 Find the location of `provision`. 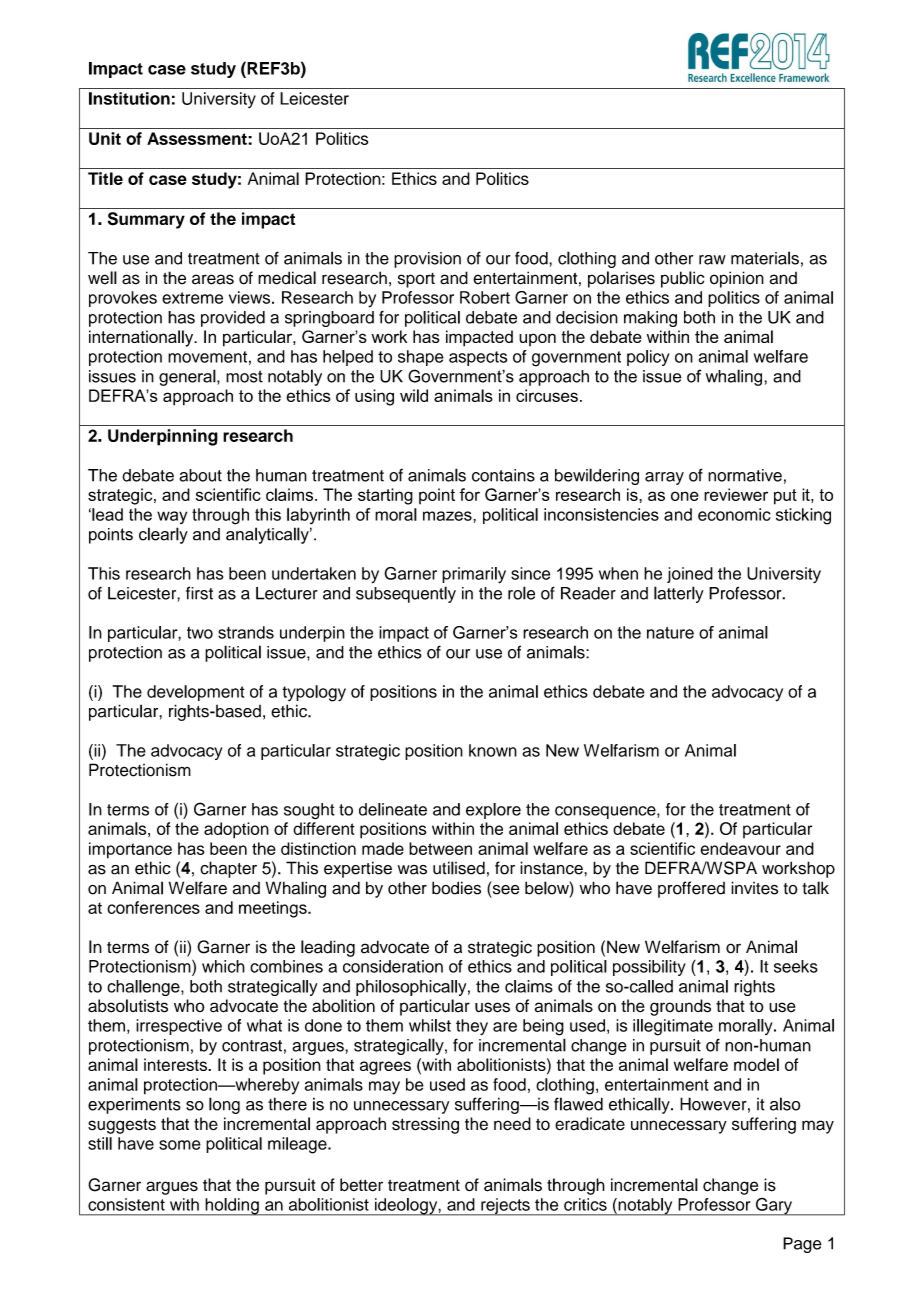

provision is located at coordinates (427, 260).
